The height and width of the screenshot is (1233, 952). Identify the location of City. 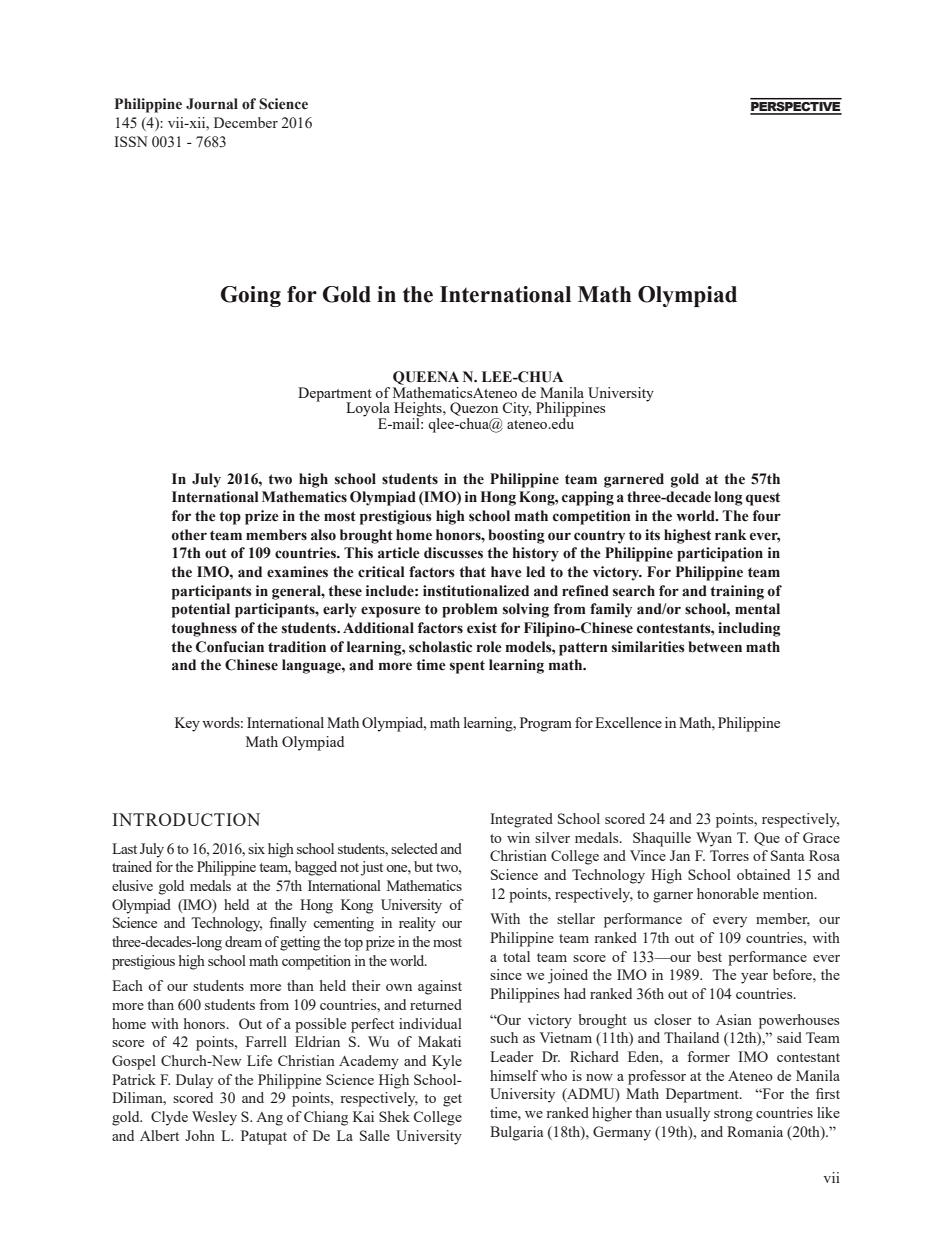
(517, 409).
